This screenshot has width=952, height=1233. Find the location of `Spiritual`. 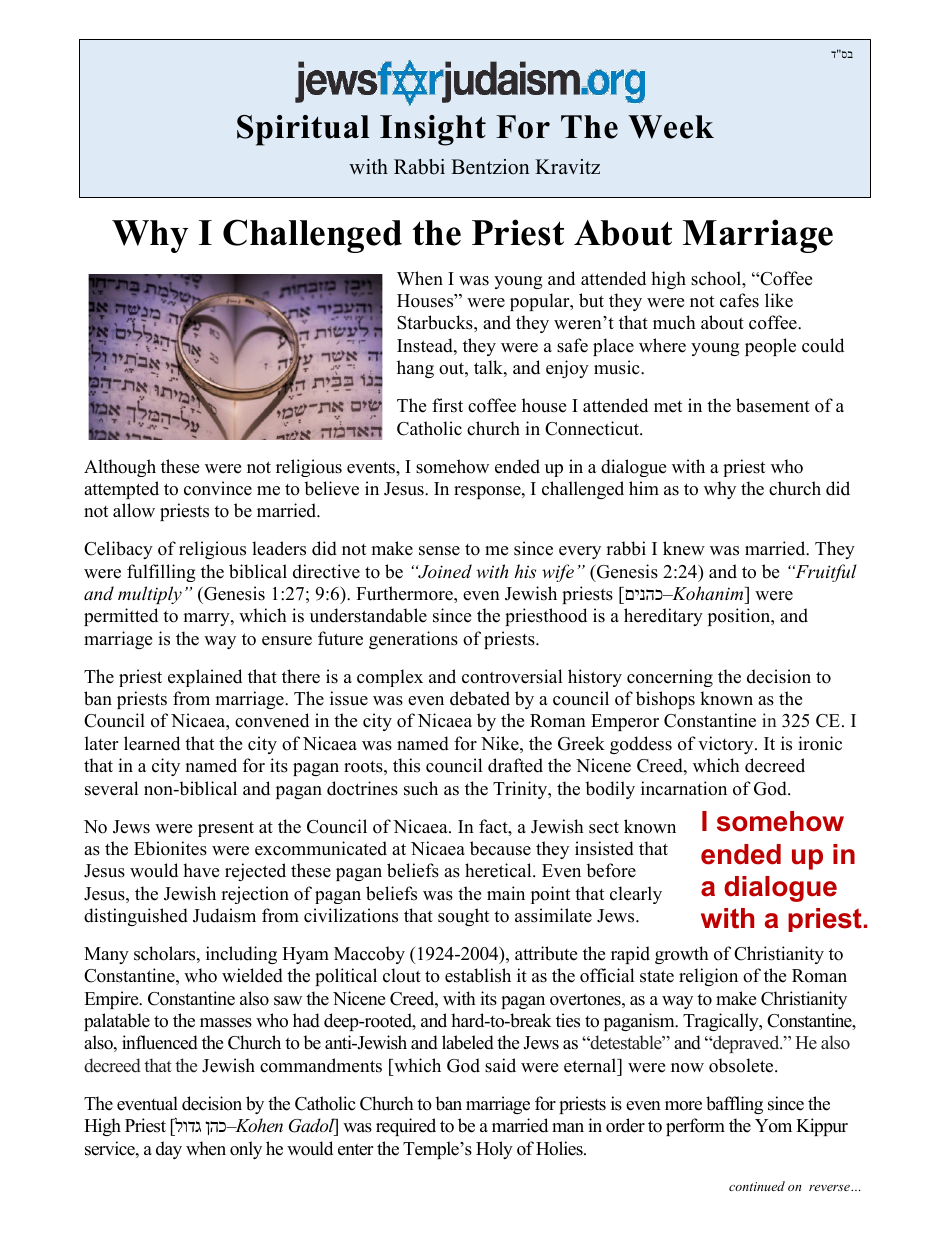

Spiritual is located at coordinates (303, 130).
